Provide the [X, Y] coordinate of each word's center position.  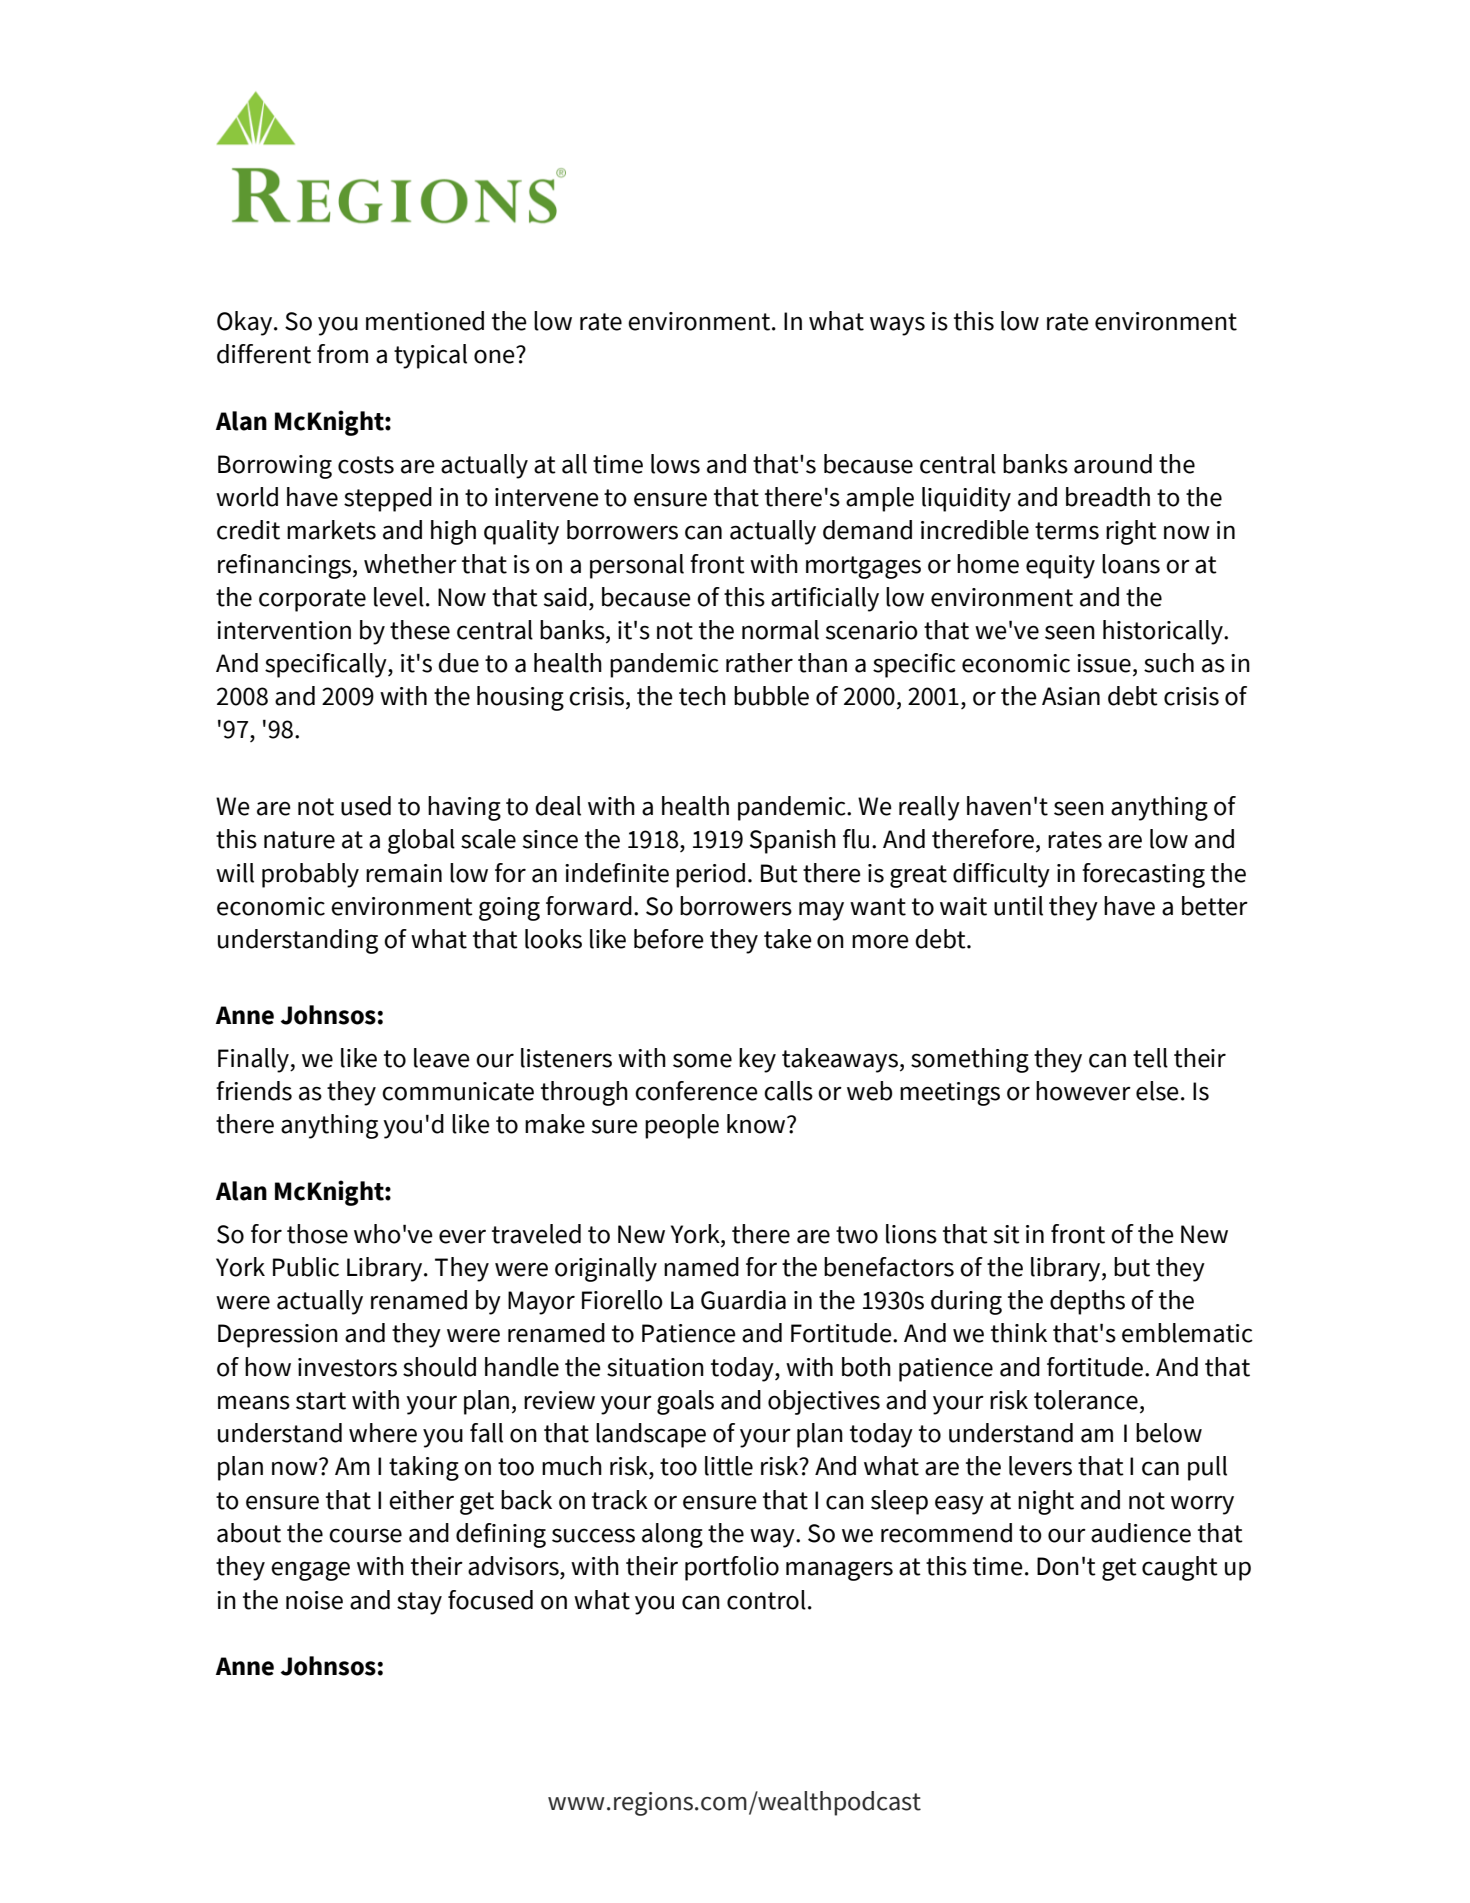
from [342, 354]
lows [675, 464]
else [1157, 1091]
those [317, 1234]
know [757, 1124]
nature [299, 840]
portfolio [732, 1568]
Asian [1071, 696]
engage [310, 1571]
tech [702, 696]
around [1113, 464]
